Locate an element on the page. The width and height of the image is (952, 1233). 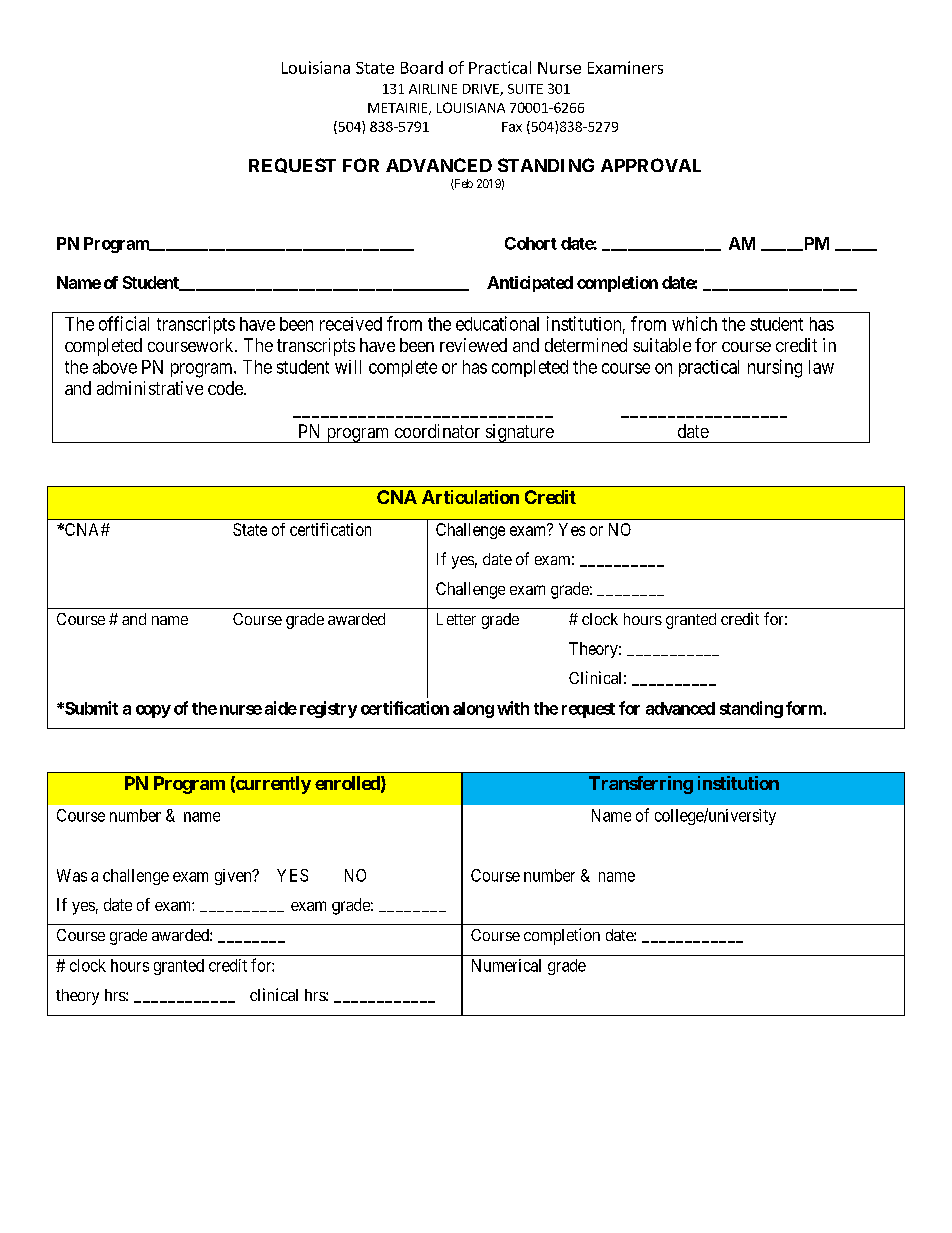
administrative is located at coordinates (150, 388).
